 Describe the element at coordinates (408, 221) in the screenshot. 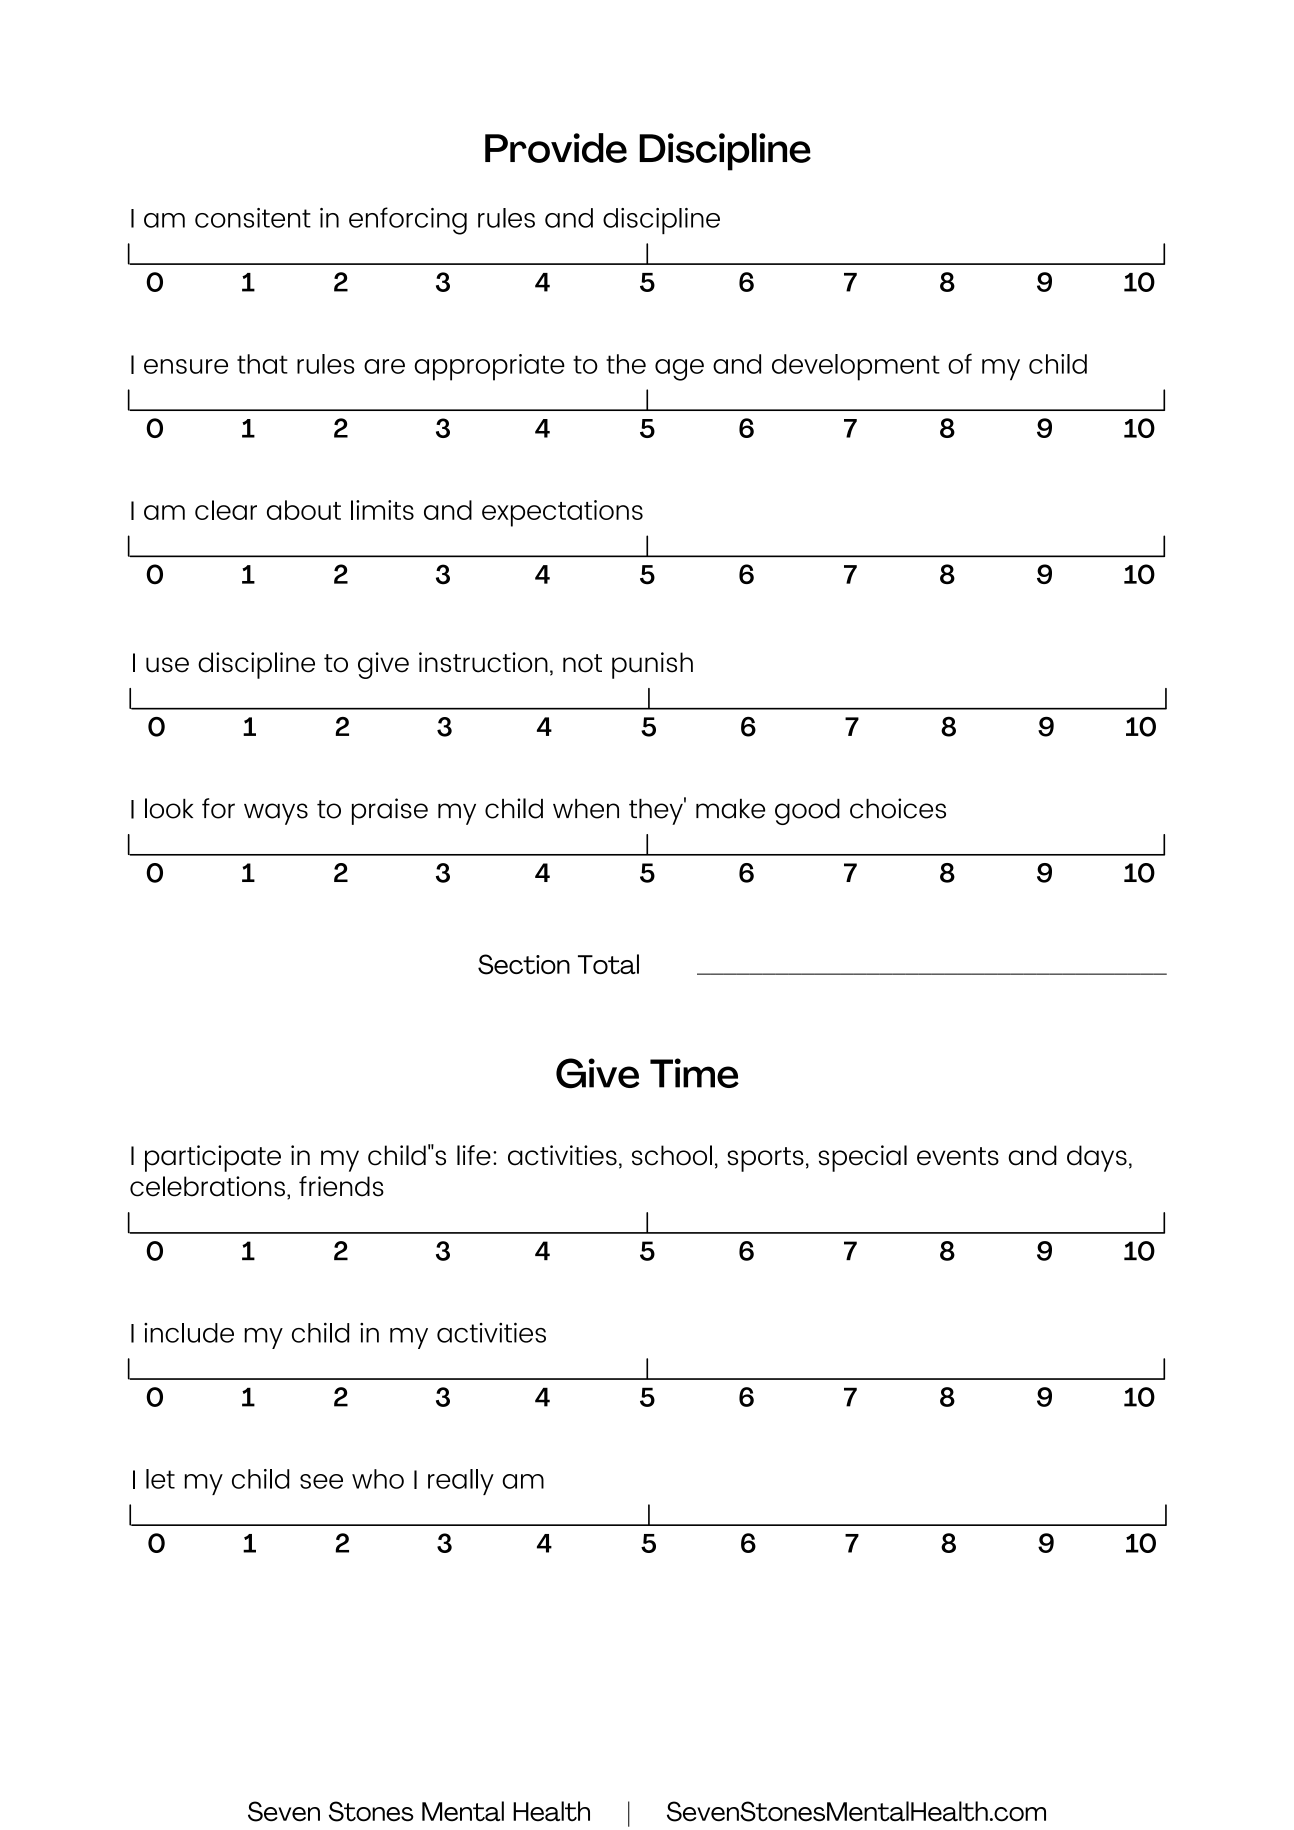

I see `enforcing` at that location.
